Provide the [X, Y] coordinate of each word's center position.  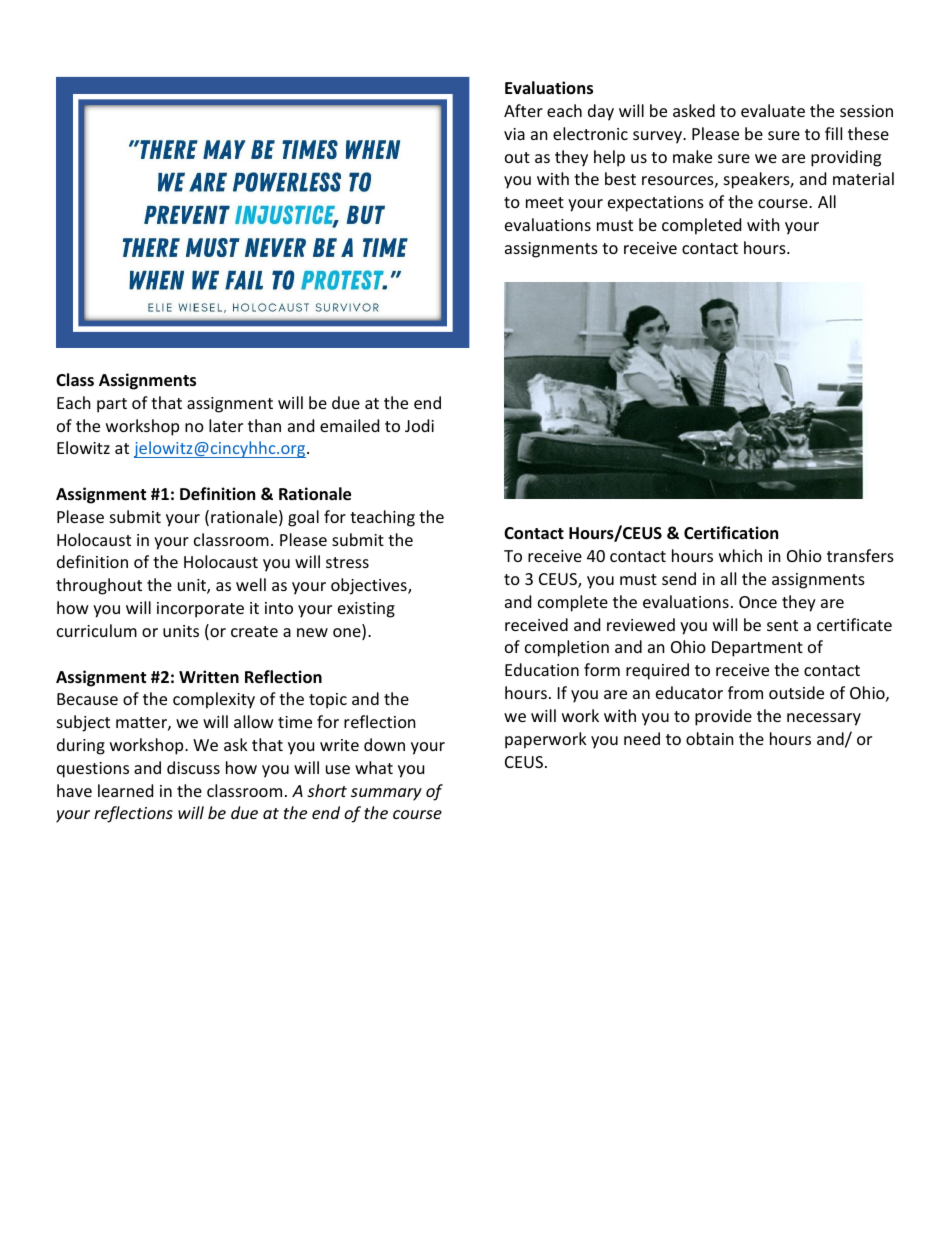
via [514, 134]
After [523, 110]
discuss [193, 767]
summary [386, 794]
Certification [731, 533]
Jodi [419, 425]
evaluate [773, 110]
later [226, 425]
